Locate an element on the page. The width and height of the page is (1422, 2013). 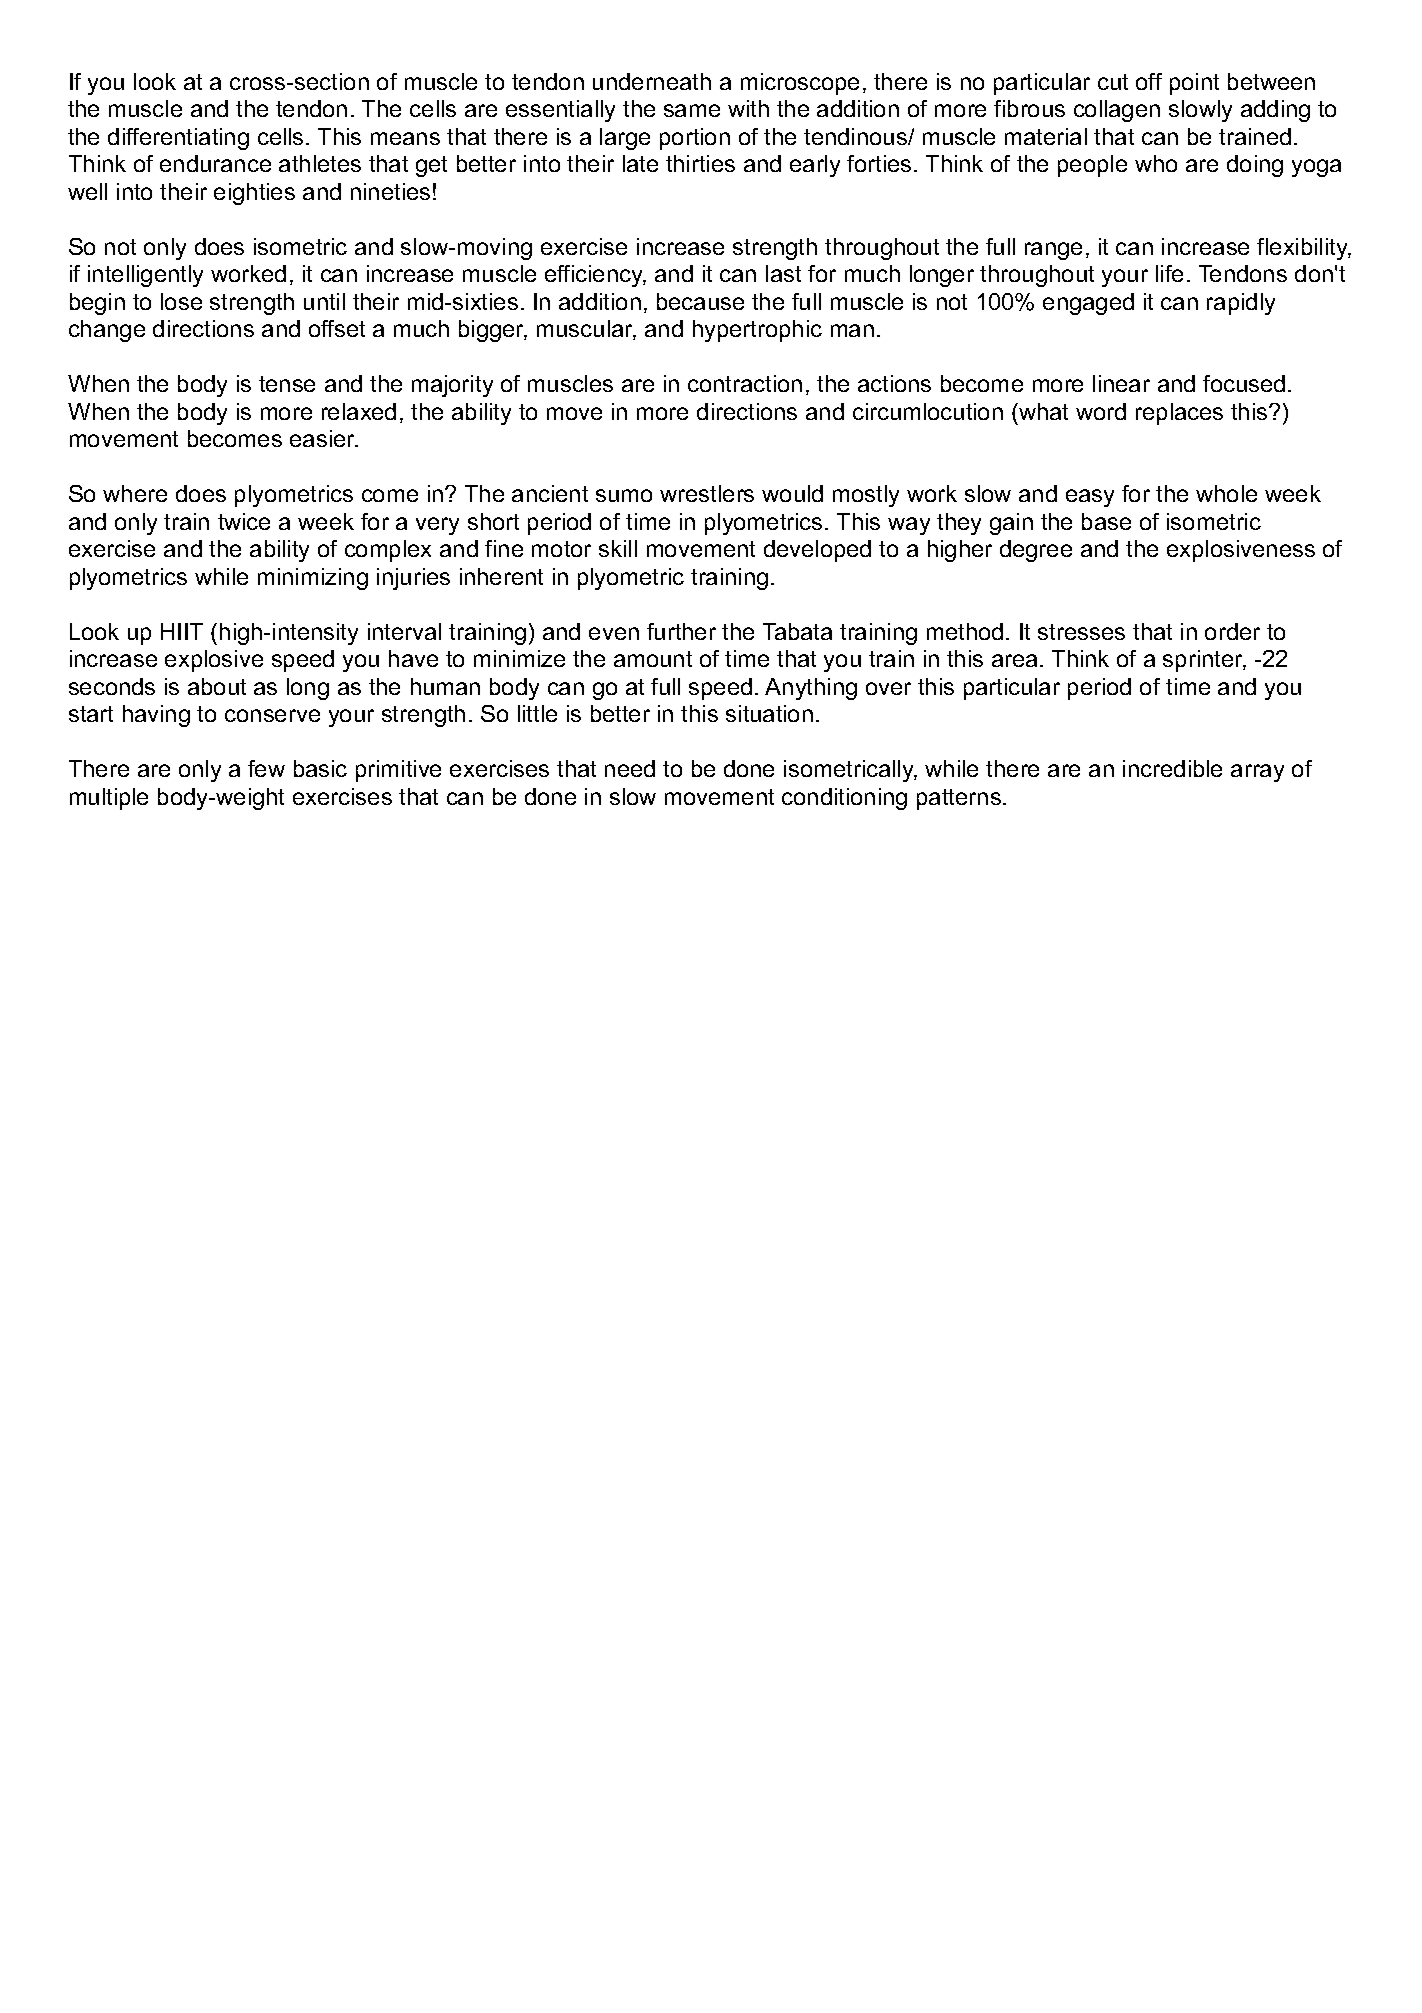
collagen is located at coordinates (1117, 111).
